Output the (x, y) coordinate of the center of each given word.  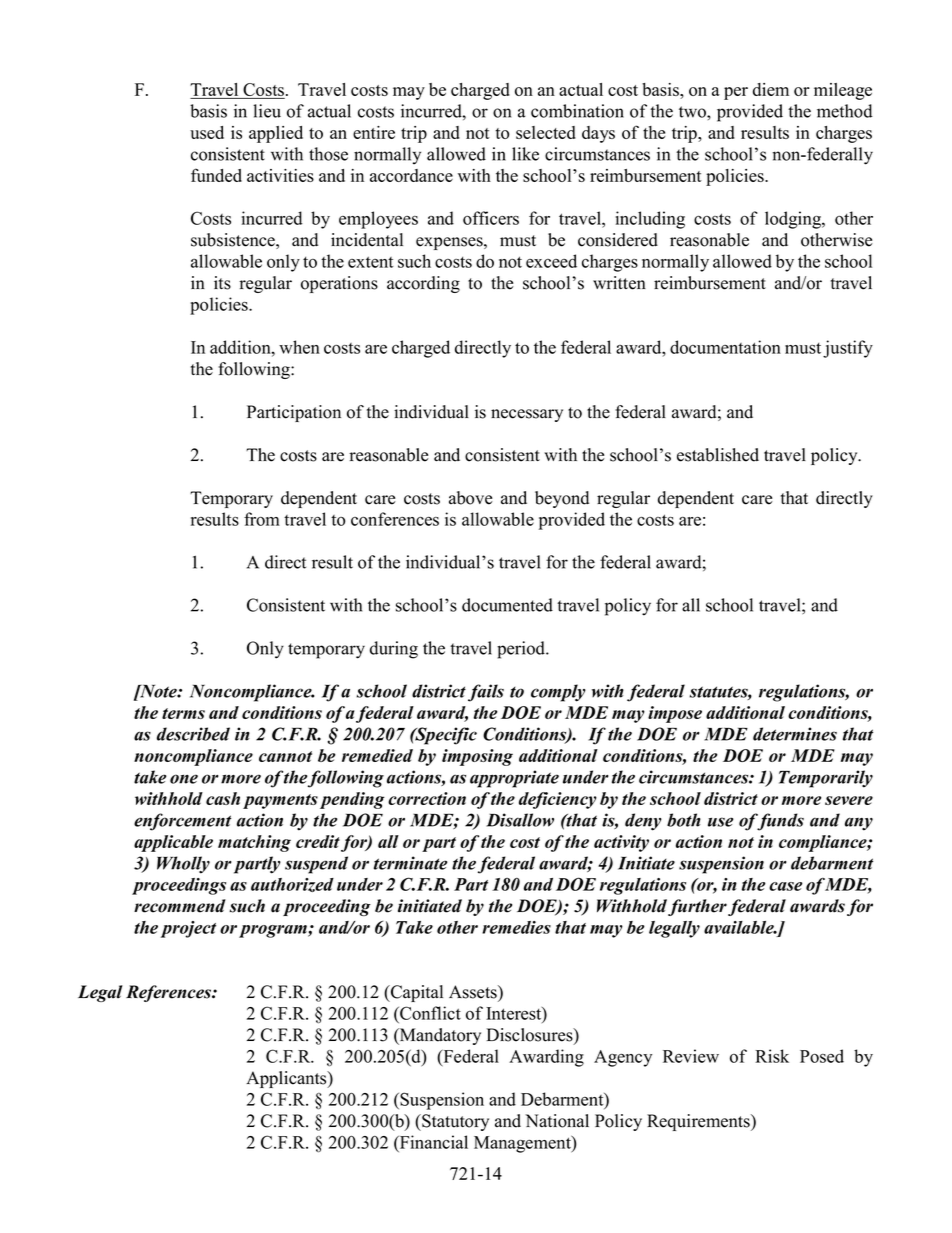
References (169, 993)
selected (546, 132)
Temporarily (826, 779)
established (718, 455)
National (557, 1121)
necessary (527, 415)
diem (771, 89)
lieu (267, 111)
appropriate (514, 779)
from (262, 519)
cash (223, 798)
